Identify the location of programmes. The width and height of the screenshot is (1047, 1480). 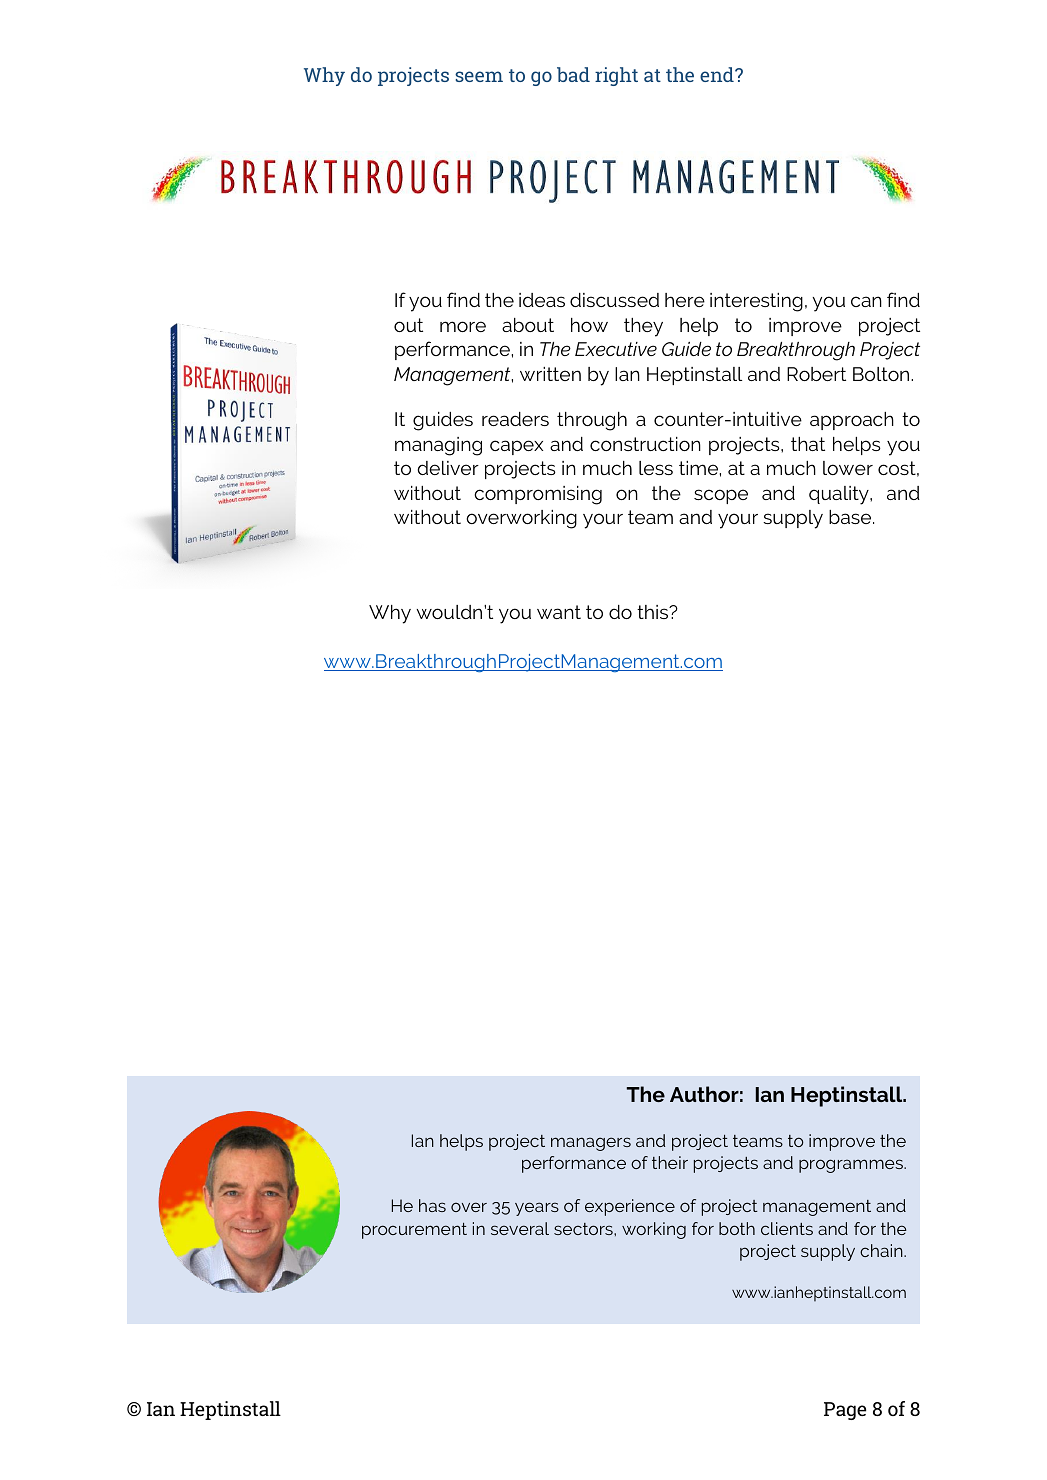
(852, 1166).
